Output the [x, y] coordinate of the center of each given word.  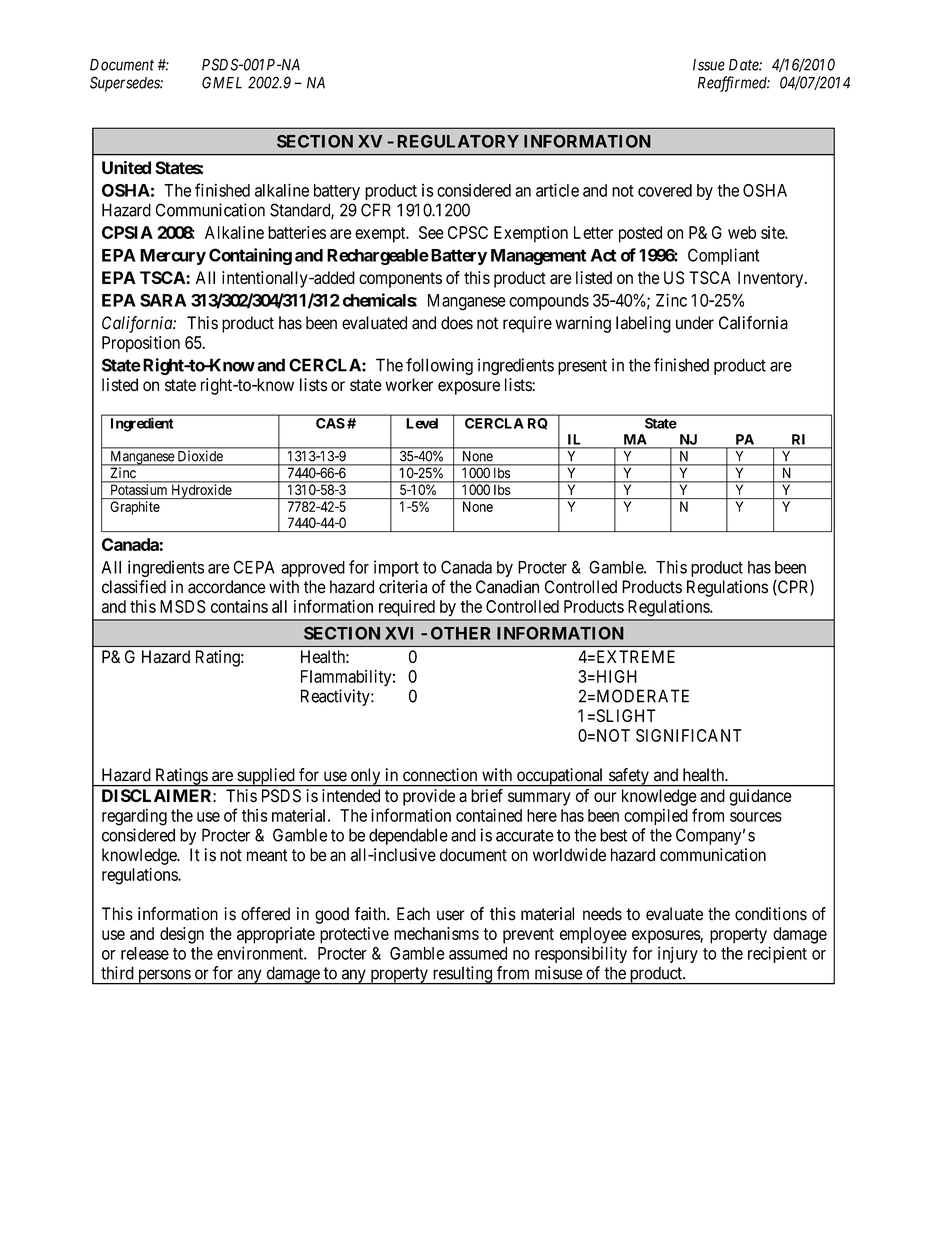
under [695, 323]
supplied [266, 777]
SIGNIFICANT [689, 735]
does [457, 323]
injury [678, 954]
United [126, 168]
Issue [709, 65]
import [396, 568]
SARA [163, 300]
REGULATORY [458, 141]
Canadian [507, 587]
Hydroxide [201, 491]
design [182, 935]
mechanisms [436, 933]
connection [440, 775]
